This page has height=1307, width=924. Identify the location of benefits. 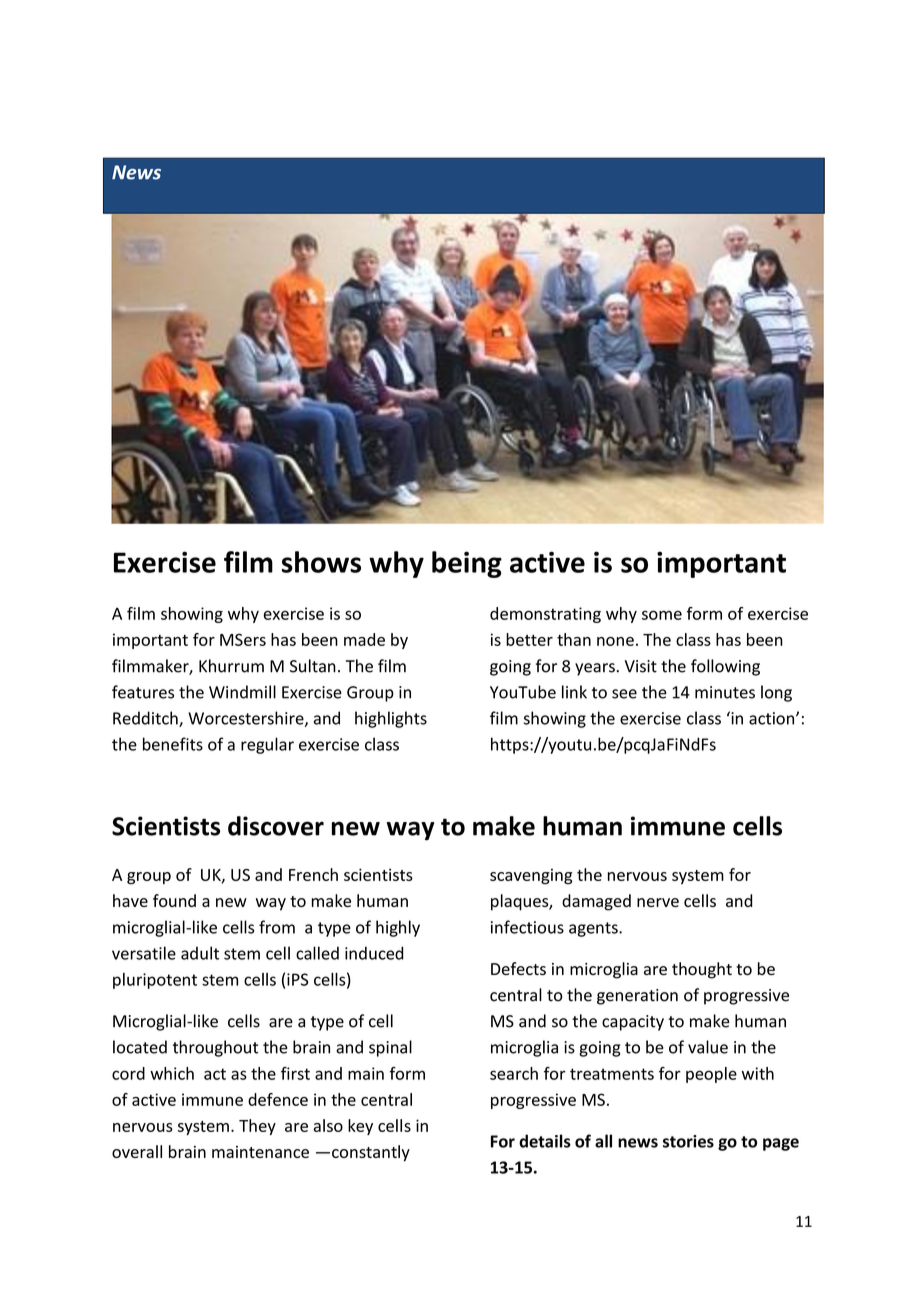
(173, 744).
